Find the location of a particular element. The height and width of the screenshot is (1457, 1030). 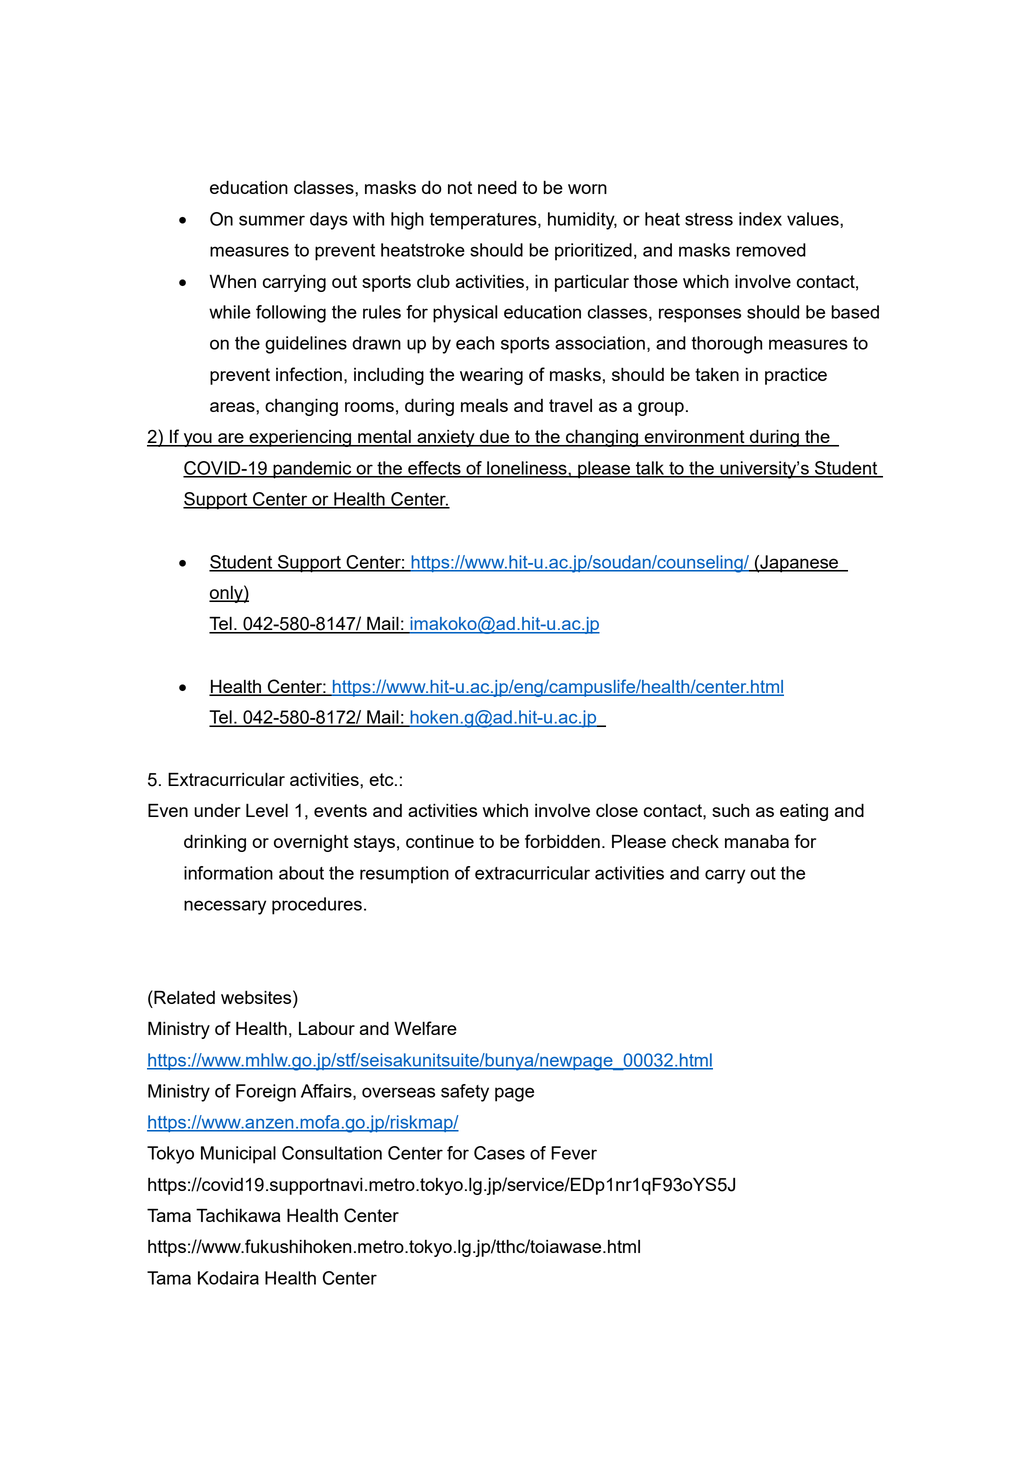

close is located at coordinates (617, 810).
